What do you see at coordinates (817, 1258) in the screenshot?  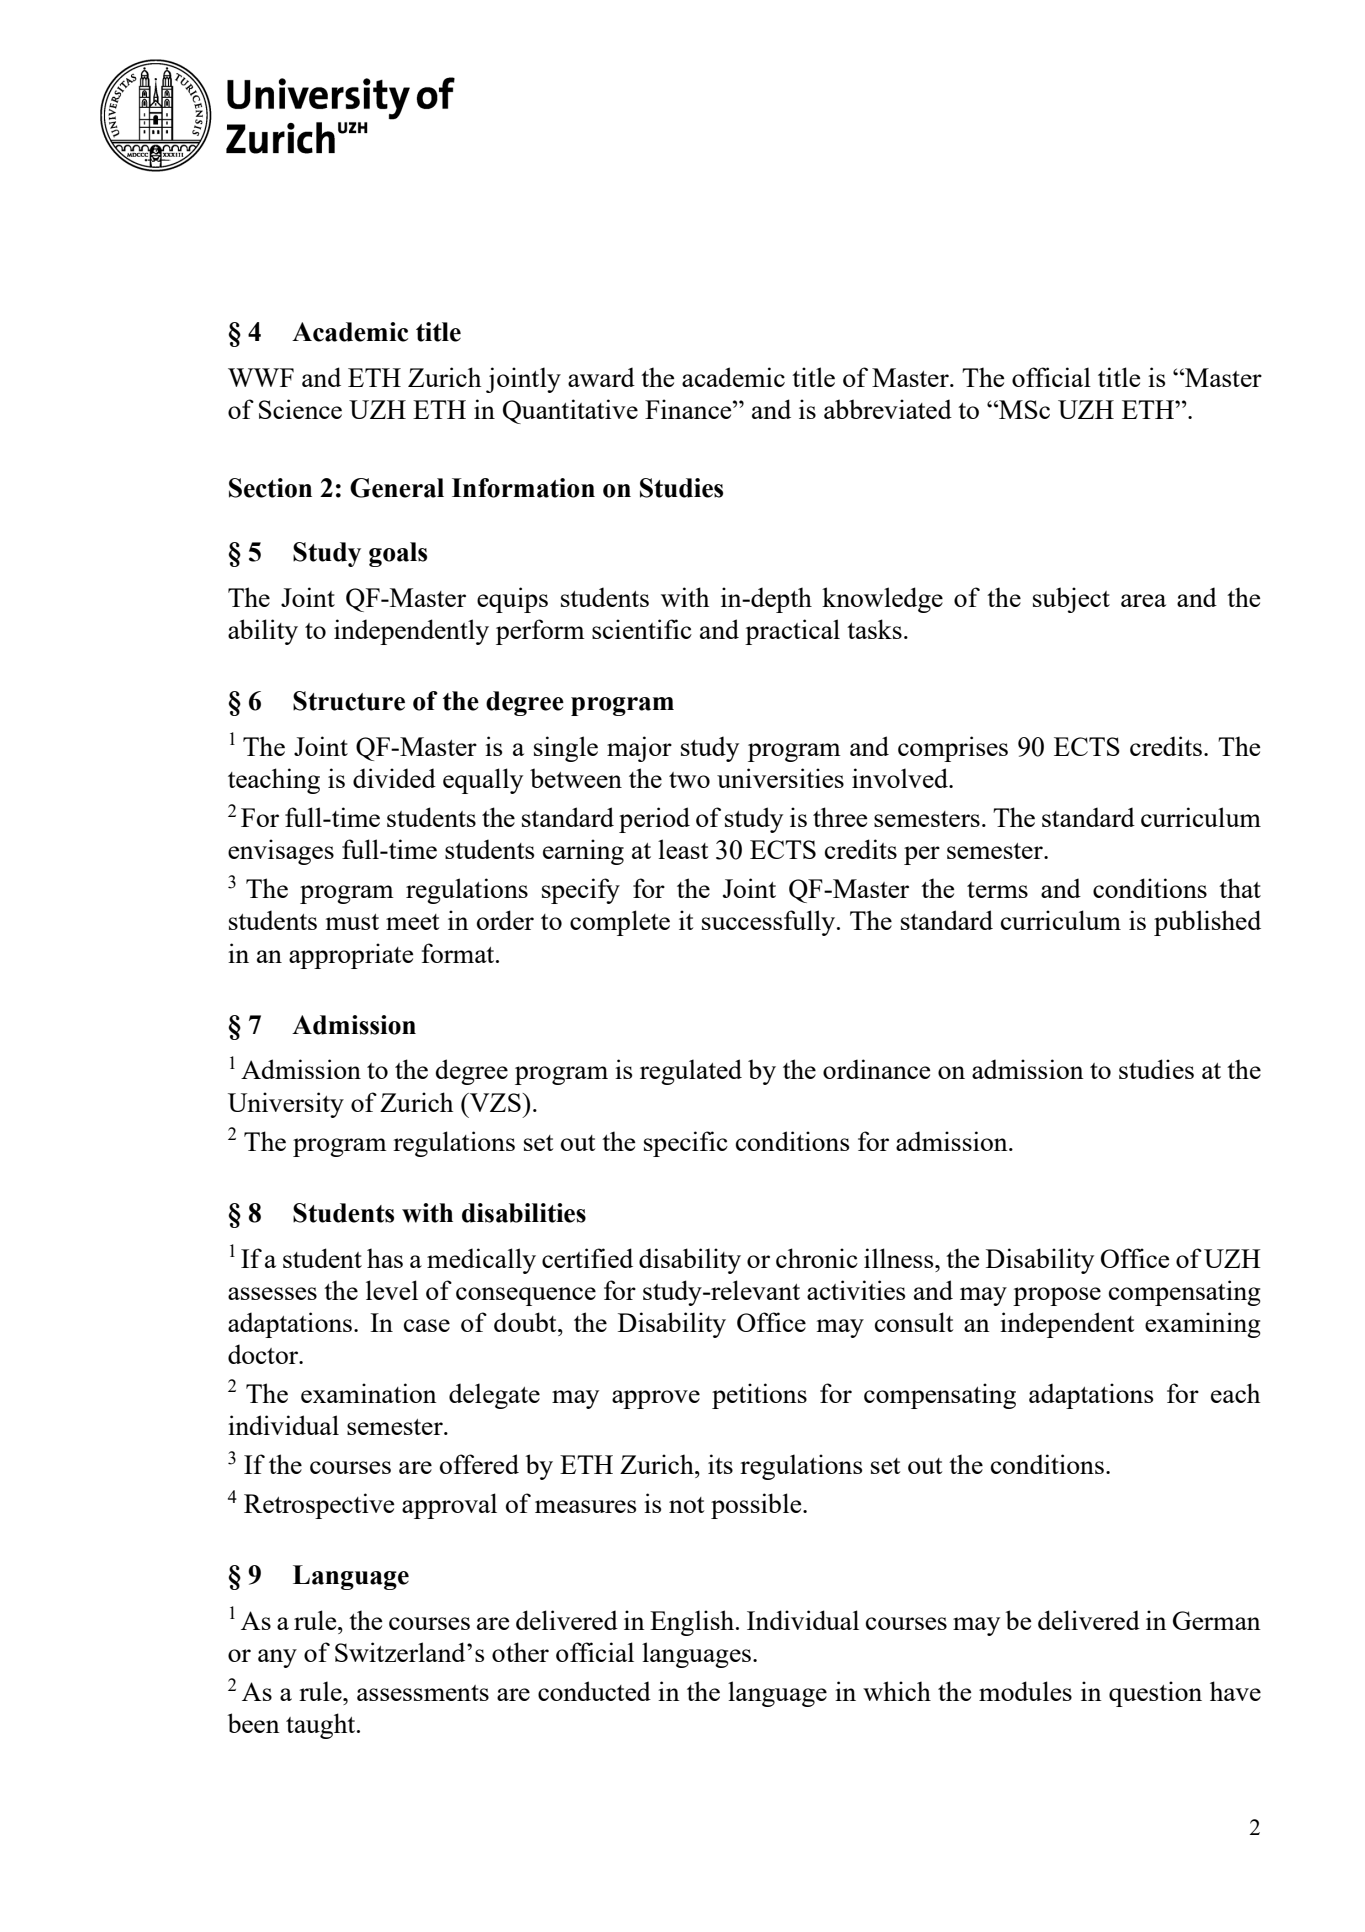 I see `chronic` at bounding box center [817, 1258].
